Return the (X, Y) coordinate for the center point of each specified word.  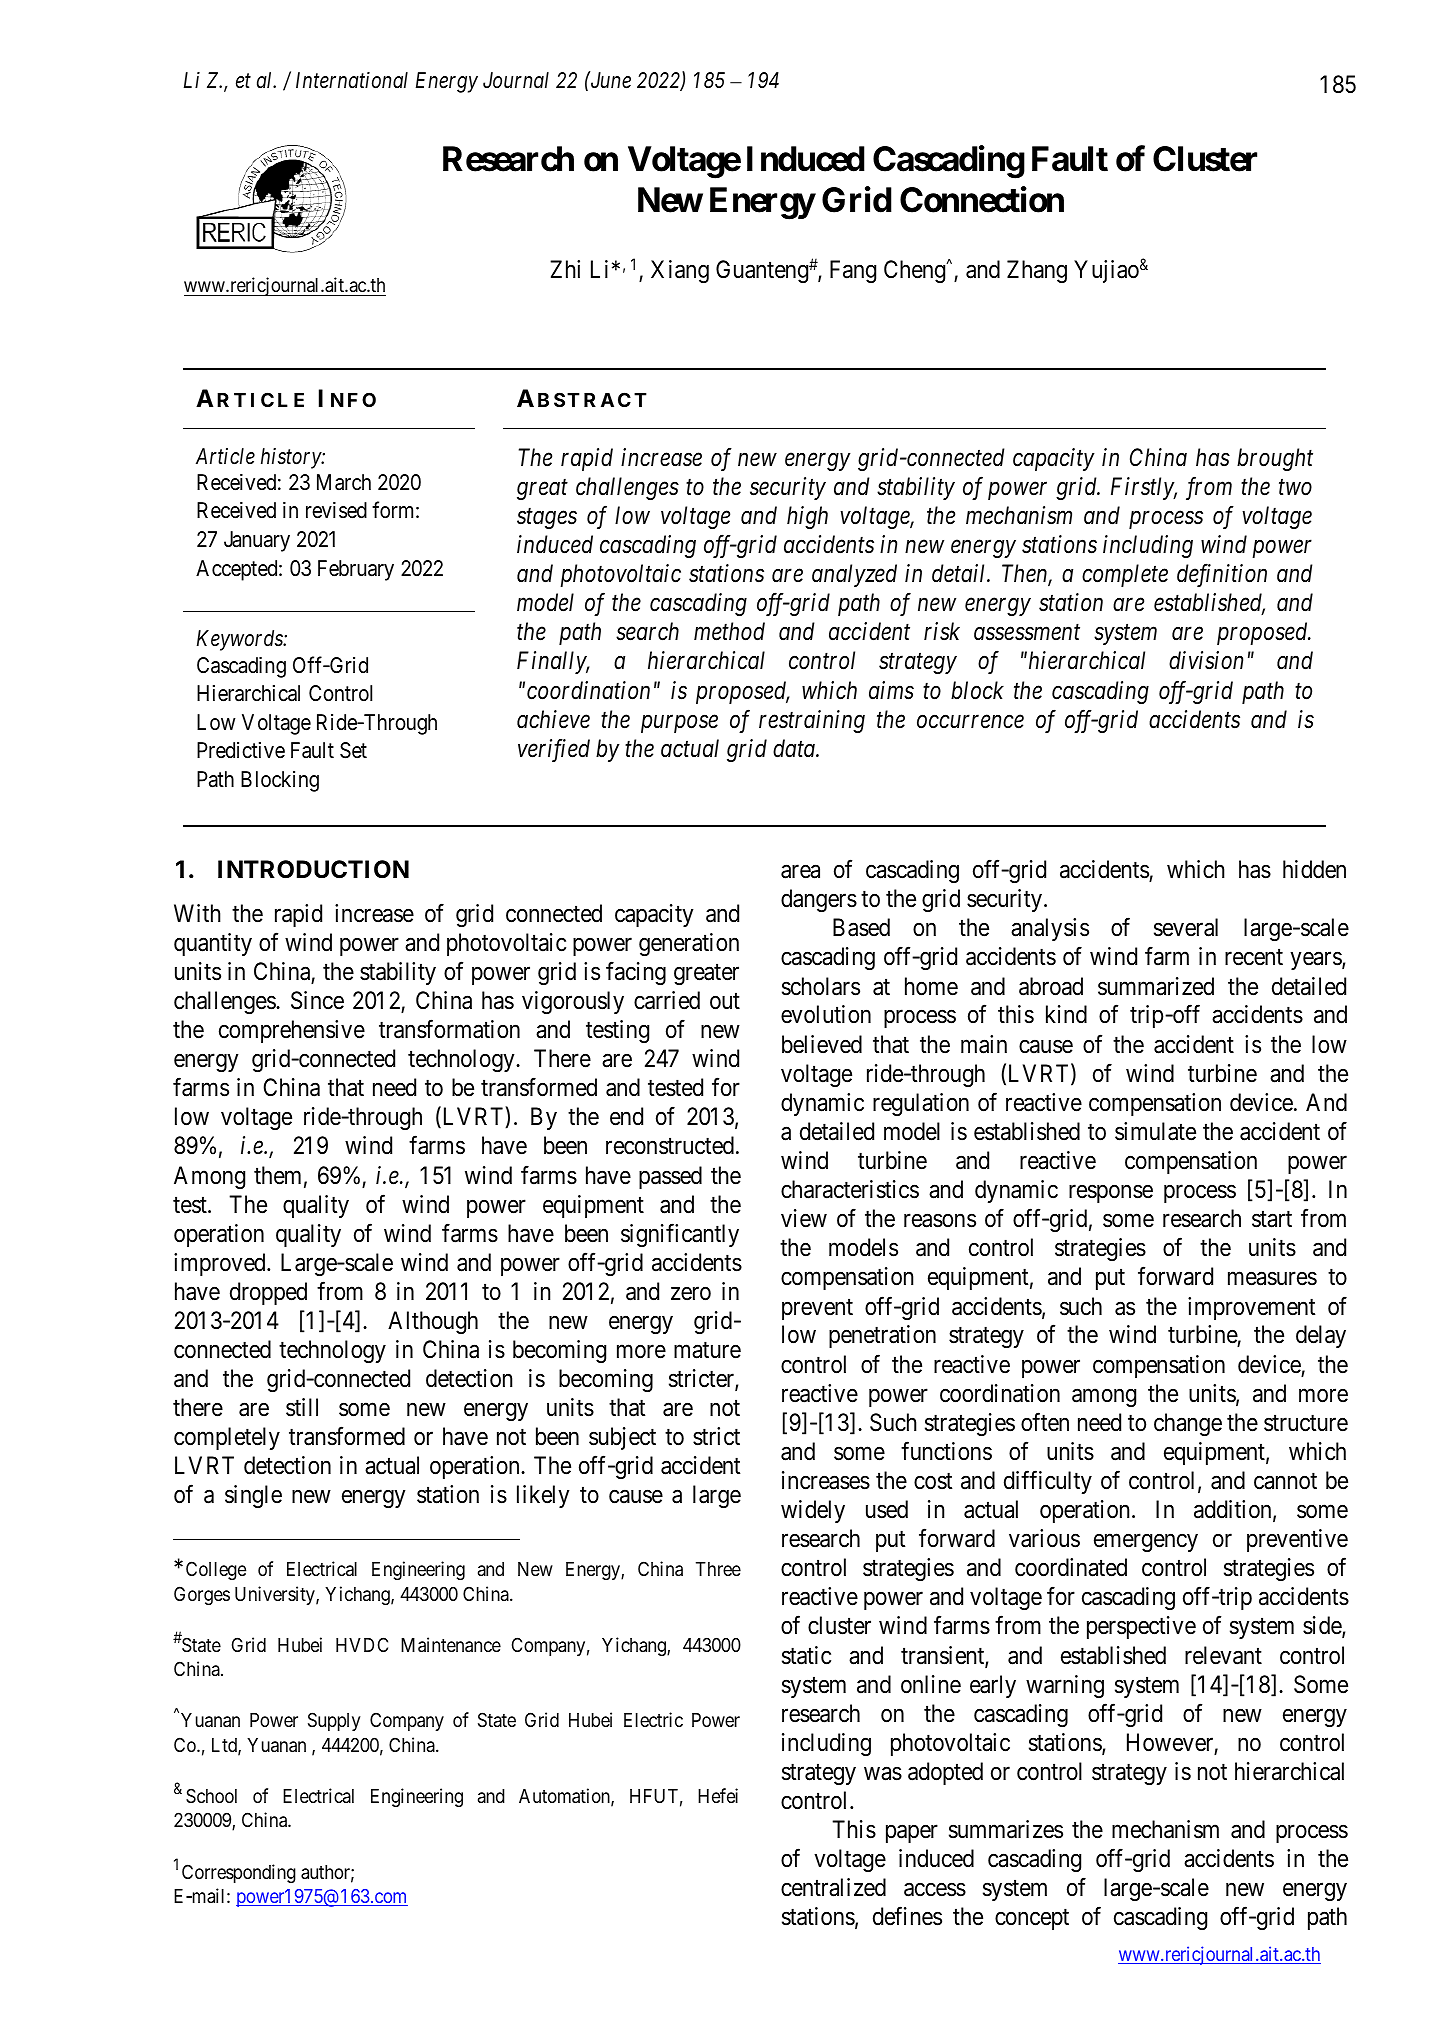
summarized (1156, 986)
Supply (334, 1721)
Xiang (680, 271)
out (725, 1001)
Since (317, 1000)
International (352, 80)
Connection (982, 199)
